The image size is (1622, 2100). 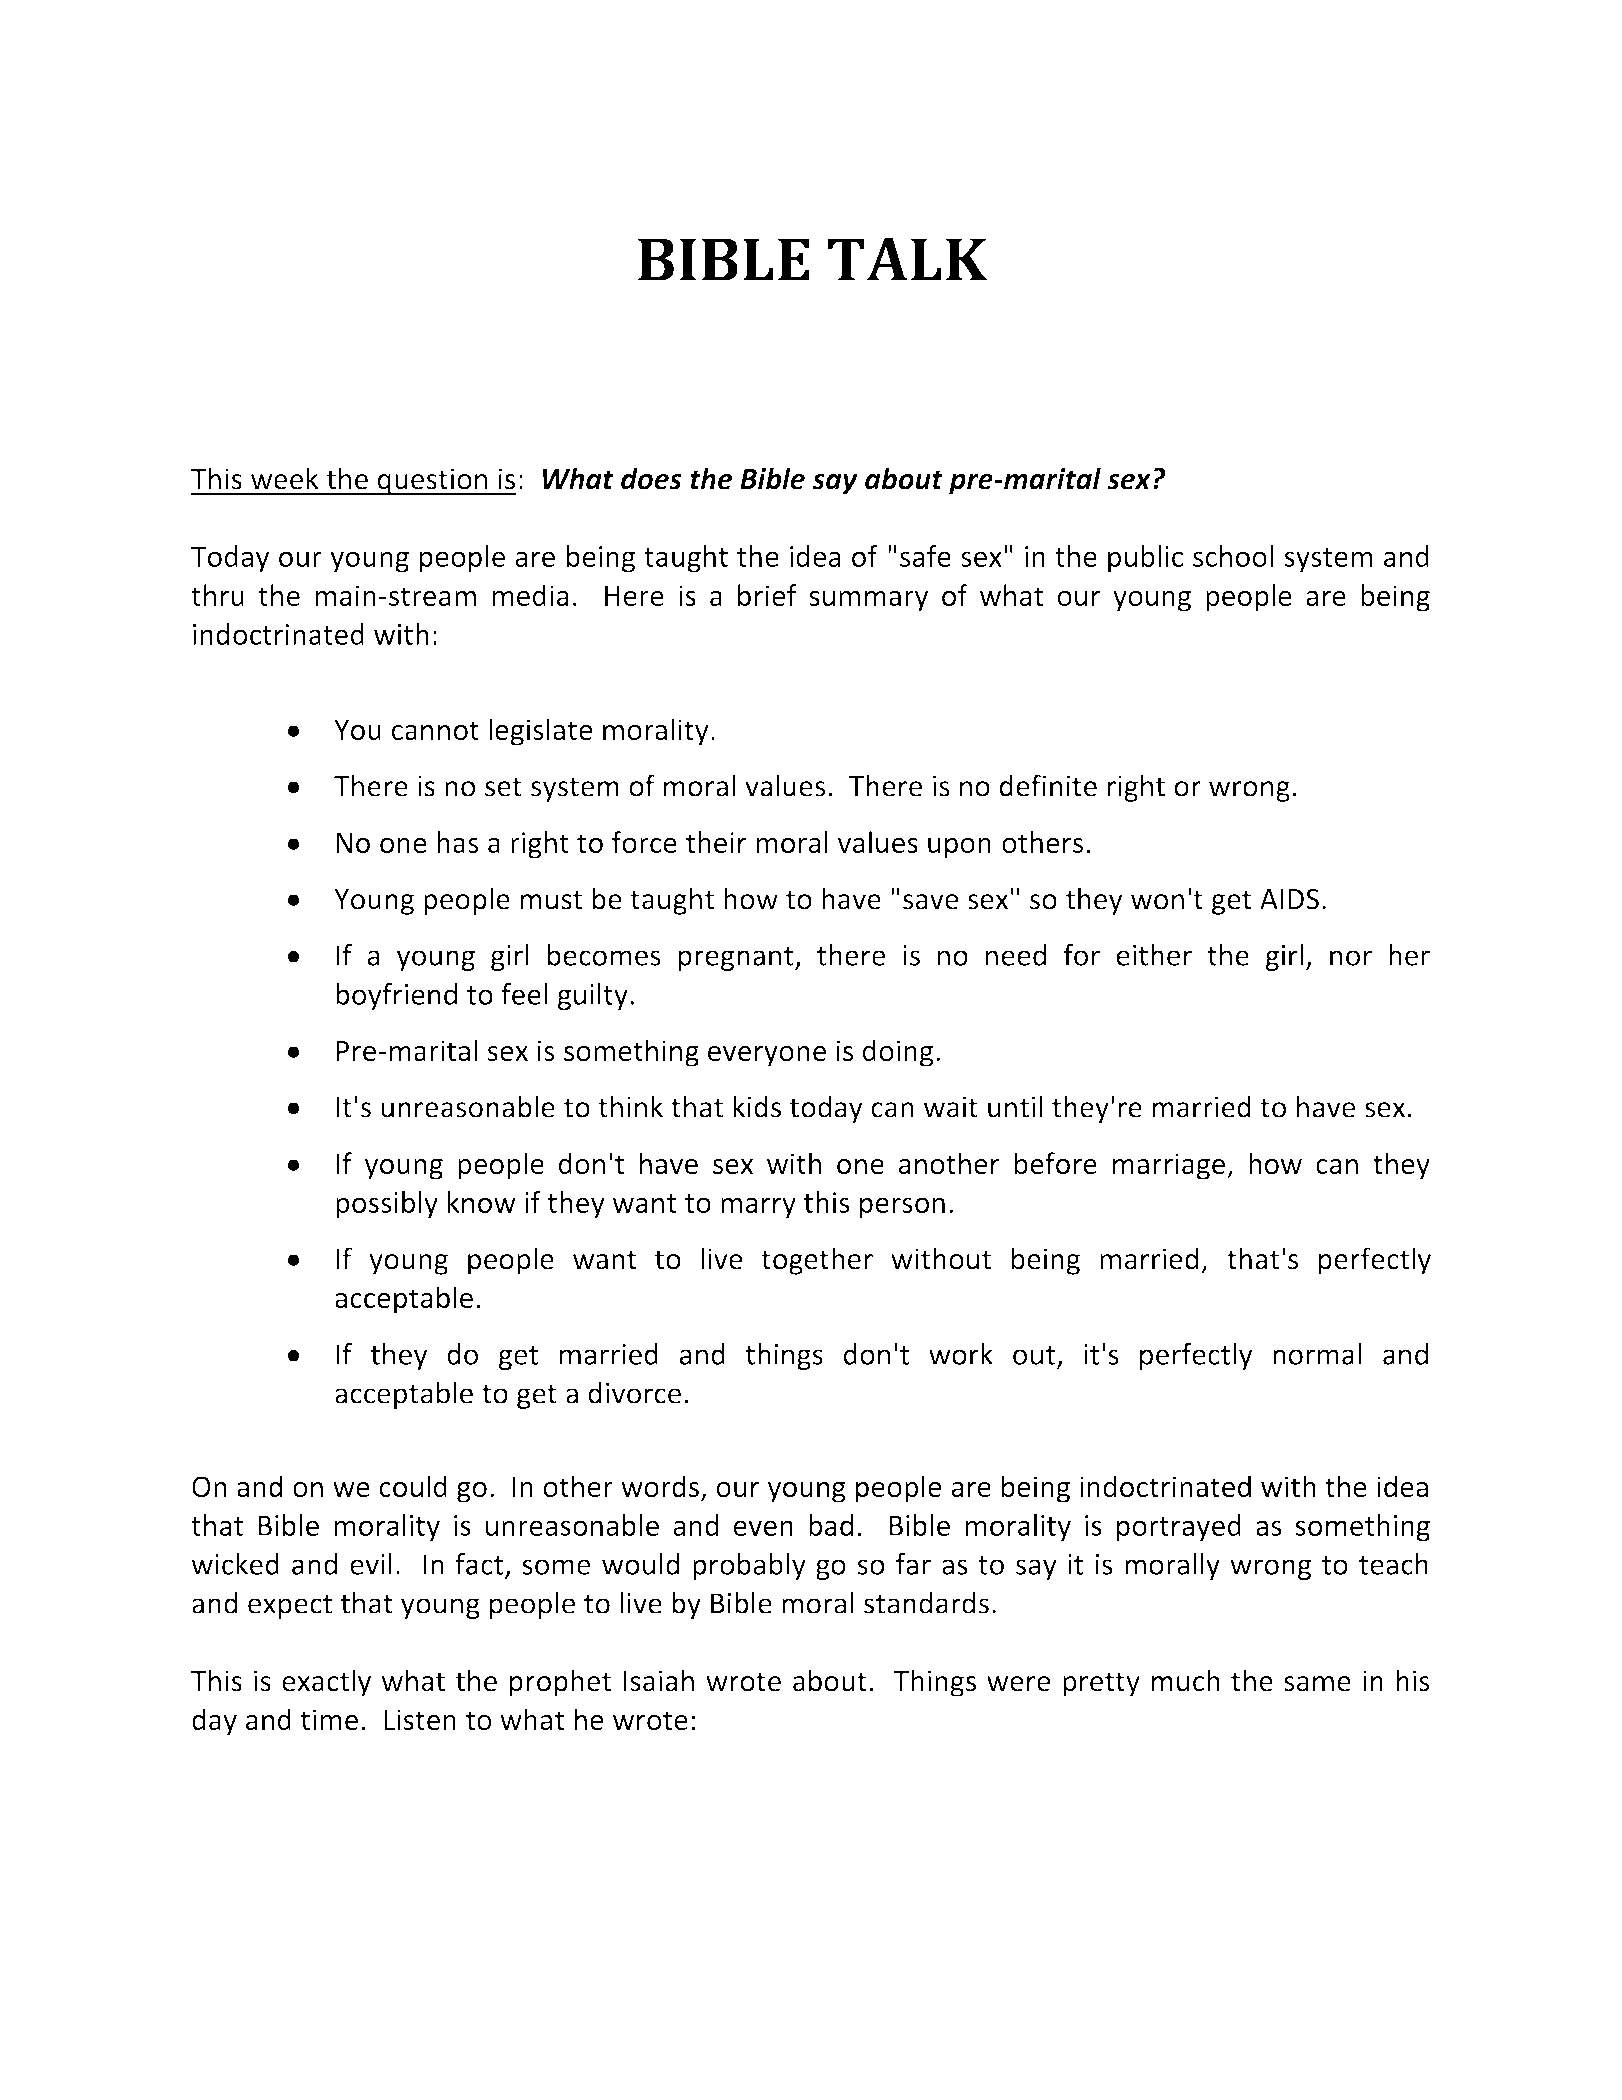 What do you see at coordinates (326, 1683) in the screenshot?
I see `exactly` at bounding box center [326, 1683].
